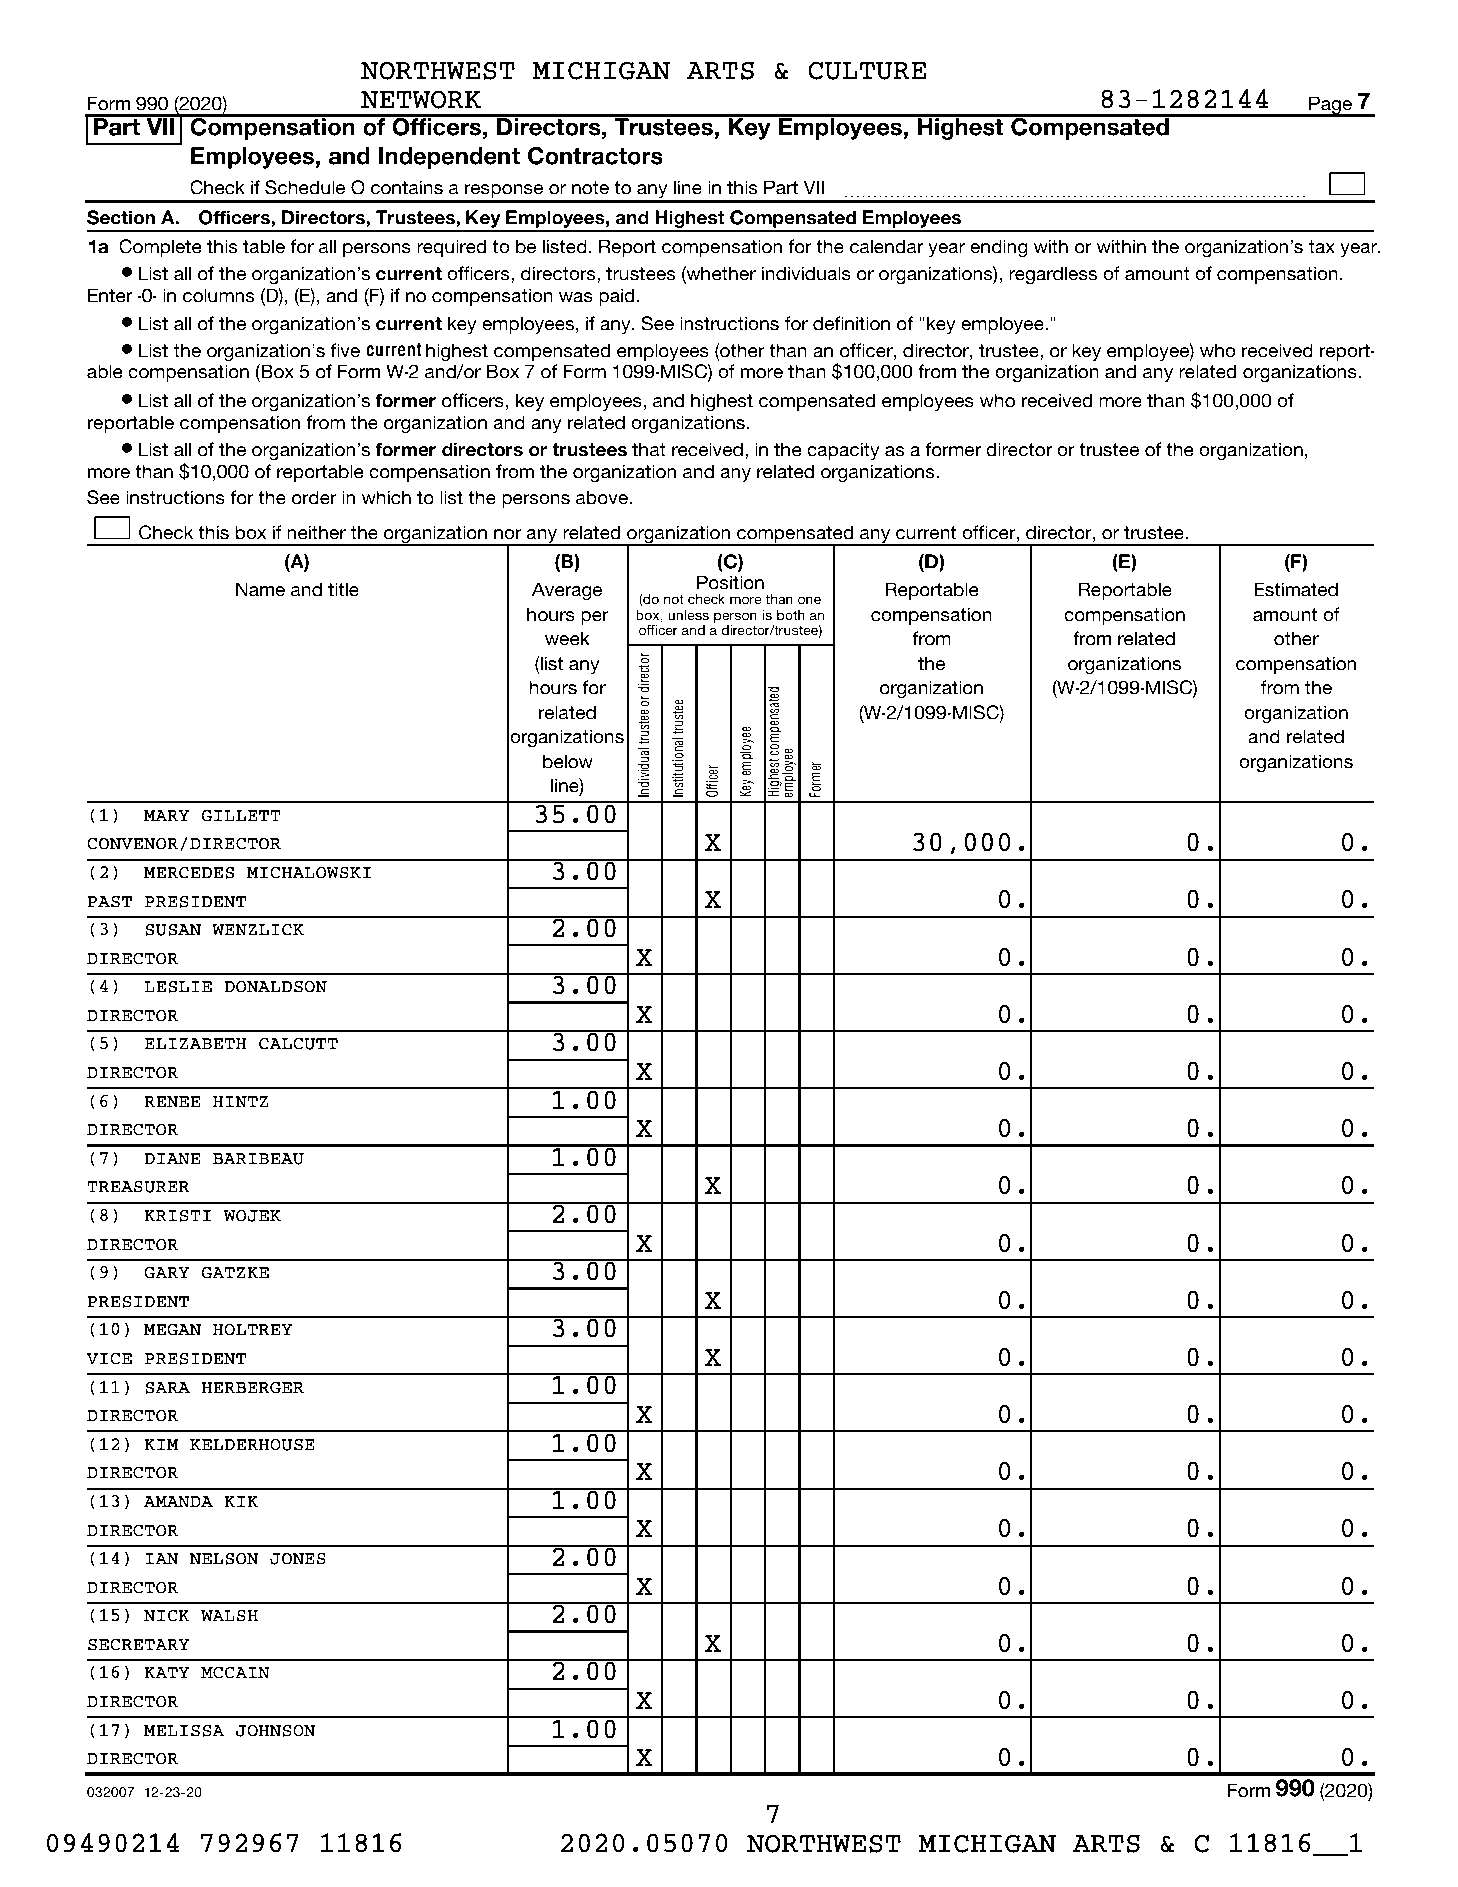 This screenshot has height=1887, width=1458. Describe the element at coordinates (305, 187) in the screenshot. I see `Schedule` at that location.
